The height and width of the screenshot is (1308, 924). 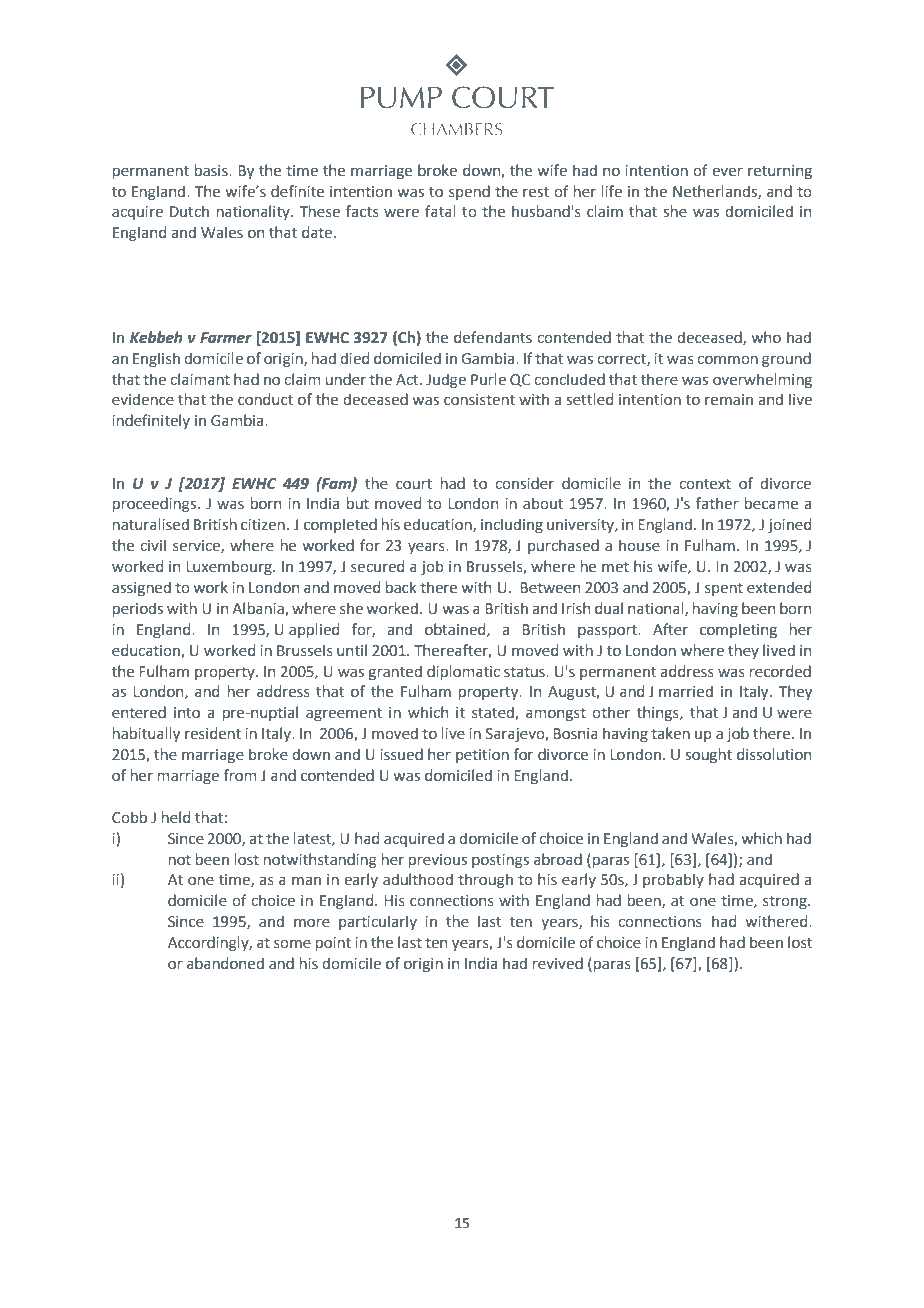 I want to click on particularly, so click(x=378, y=922).
